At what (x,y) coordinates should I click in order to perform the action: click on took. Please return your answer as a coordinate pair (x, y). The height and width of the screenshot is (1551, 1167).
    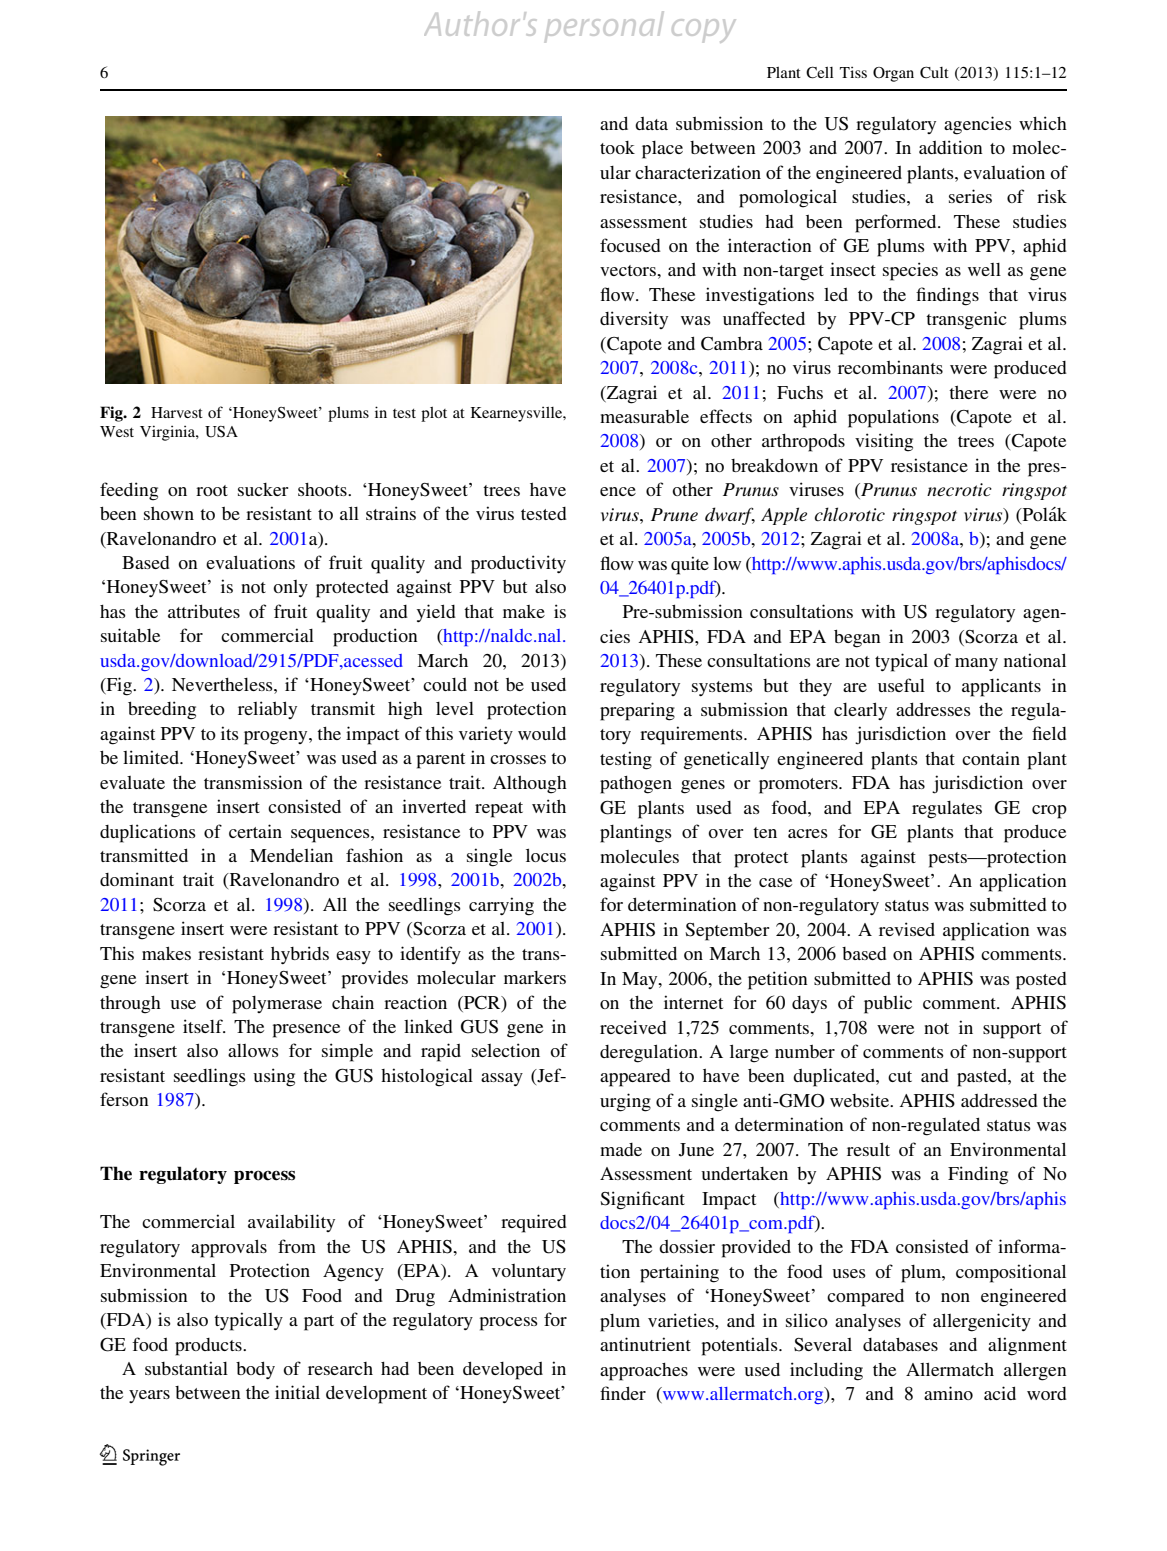
    Looking at the image, I should click on (617, 147).
